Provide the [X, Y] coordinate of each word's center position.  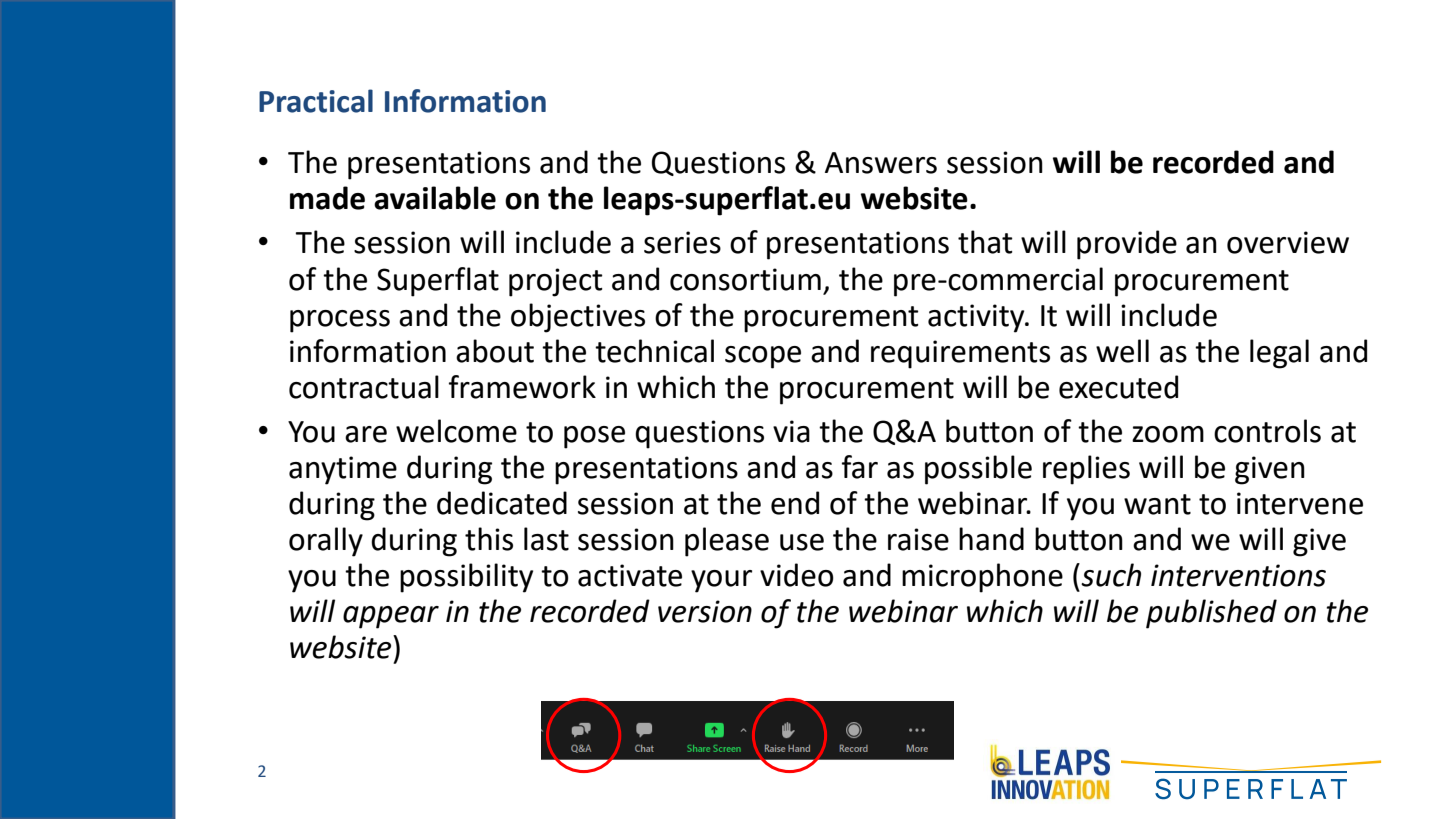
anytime [343, 470]
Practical [316, 101]
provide [1127, 245]
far [860, 467]
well [1122, 351]
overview [1288, 242]
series [682, 242]
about [495, 351]
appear [391, 617]
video [797, 575]
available [435, 198]
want [1157, 504]
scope [763, 357]
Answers [881, 163]
